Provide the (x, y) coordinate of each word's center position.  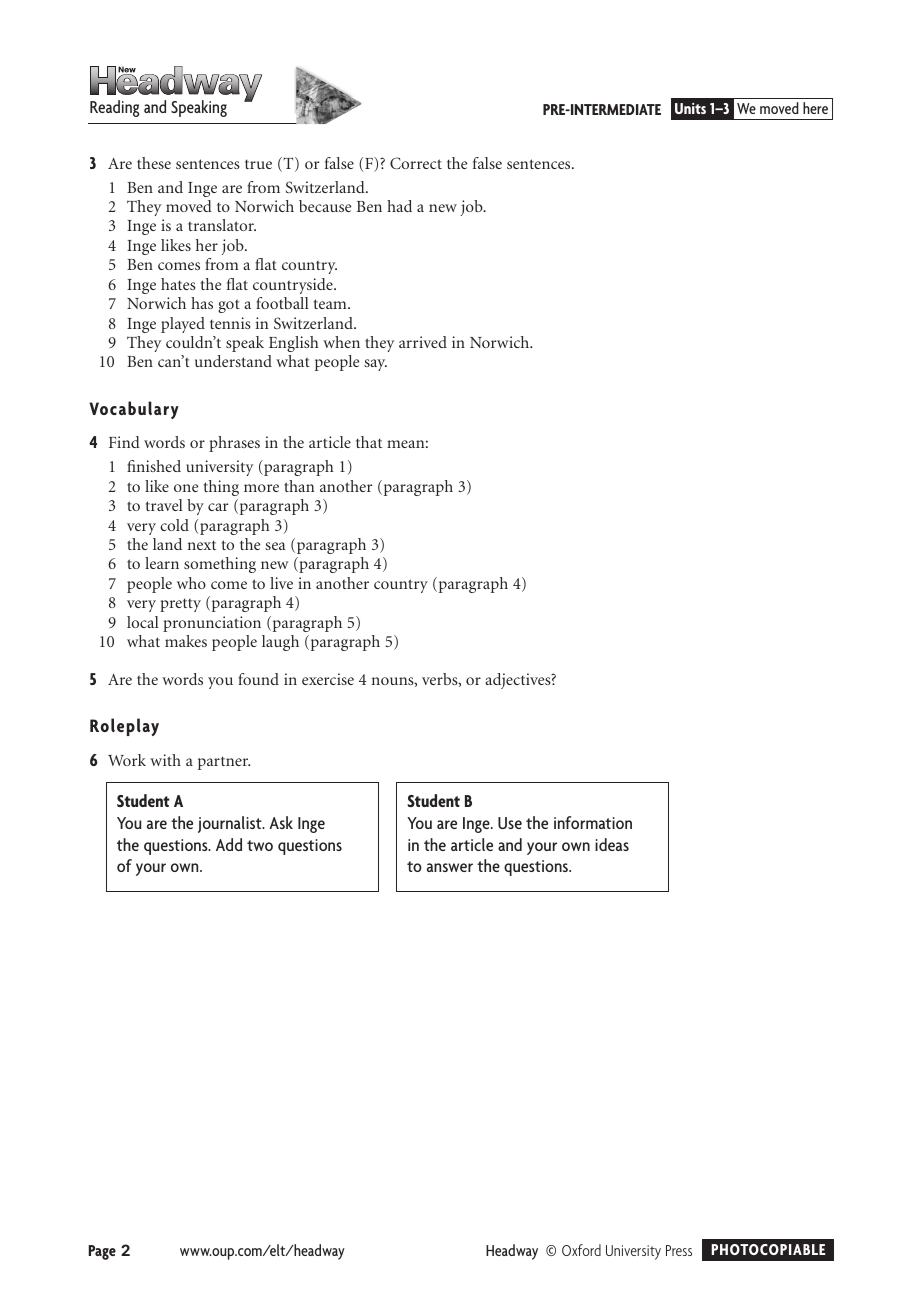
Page (102, 1252)
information (593, 822)
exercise (328, 679)
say (375, 365)
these (154, 163)
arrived (423, 342)
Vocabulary (134, 410)
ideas (612, 844)
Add (229, 844)
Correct (416, 163)
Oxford (581, 1250)
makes (186, 641)
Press (679, 1250)
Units (690, 108)
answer (450, 867)
